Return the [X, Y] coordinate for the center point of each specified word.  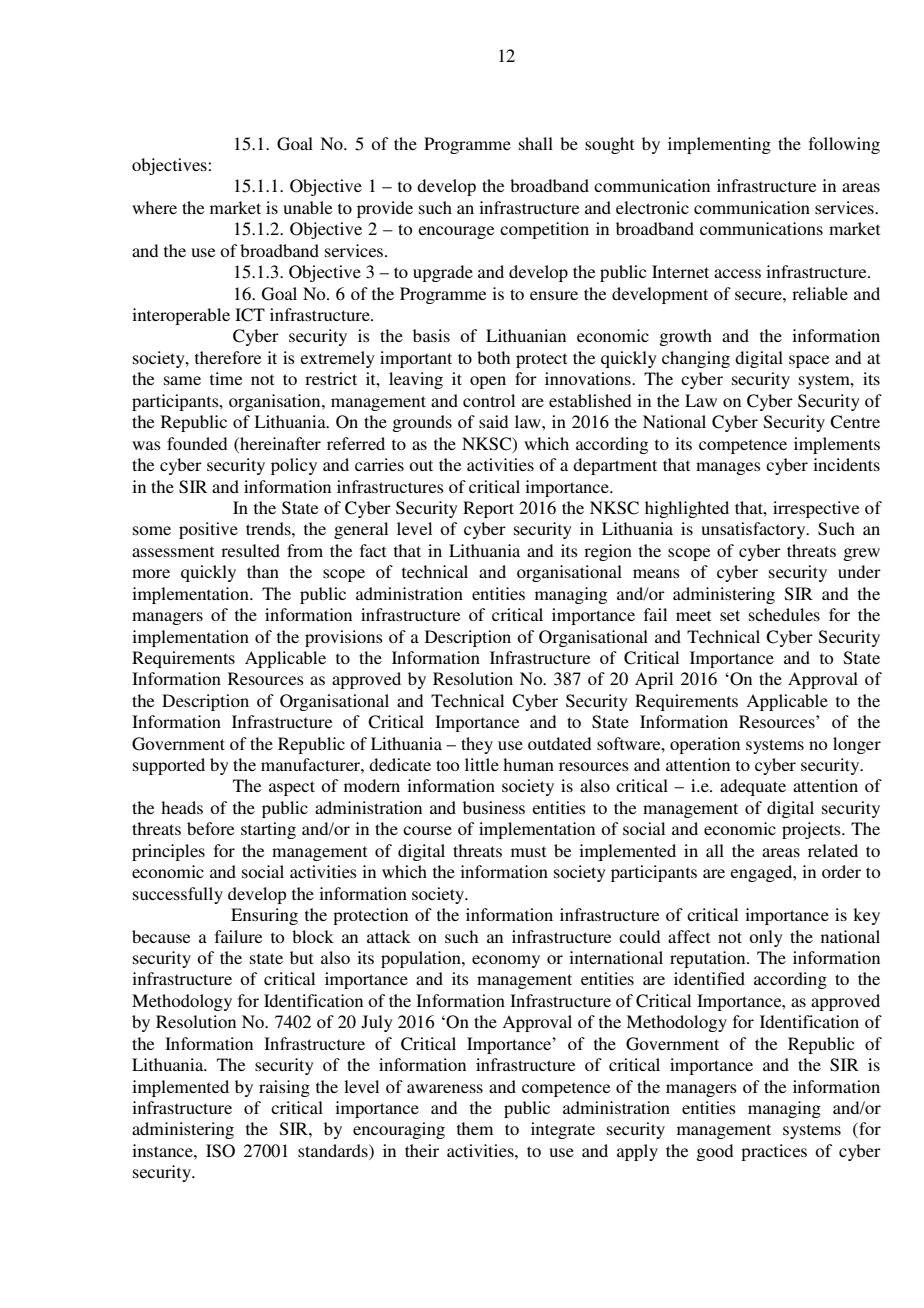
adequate [753, 787]
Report [488, 509]
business [494, 807]
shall [536, 143]
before [210, 828]
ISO [220, 1151]
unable [307, 207]
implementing [719, 145]
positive [208, 530]
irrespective [816, 509]
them [475, 1128]
